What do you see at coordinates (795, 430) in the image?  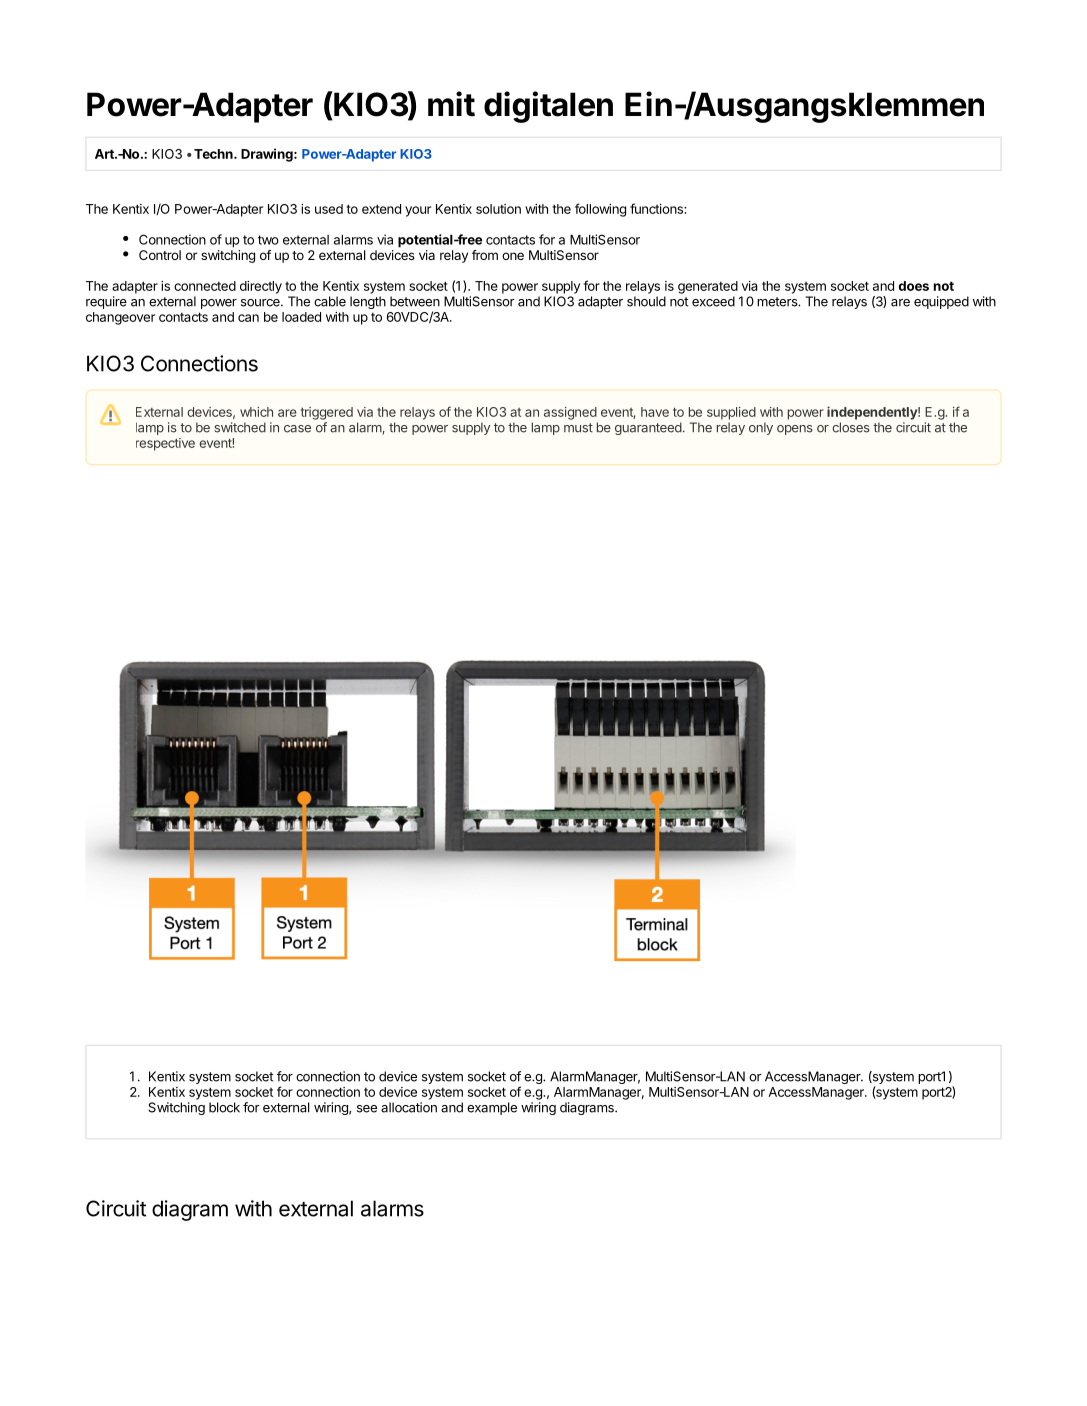 I see `opens` at bounding box center [795, 430].
